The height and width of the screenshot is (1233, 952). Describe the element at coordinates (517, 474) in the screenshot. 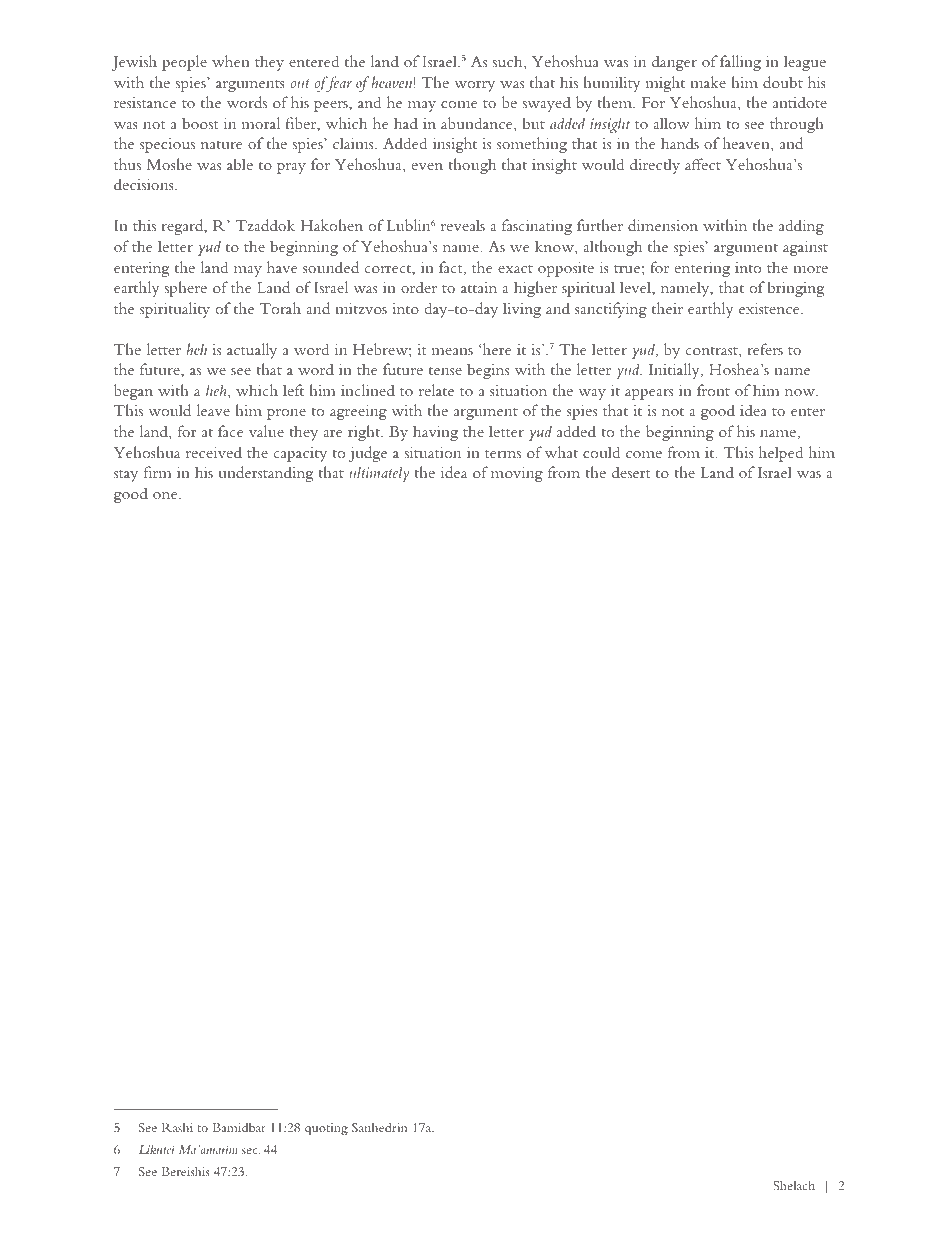

I see `moving` at that location.
